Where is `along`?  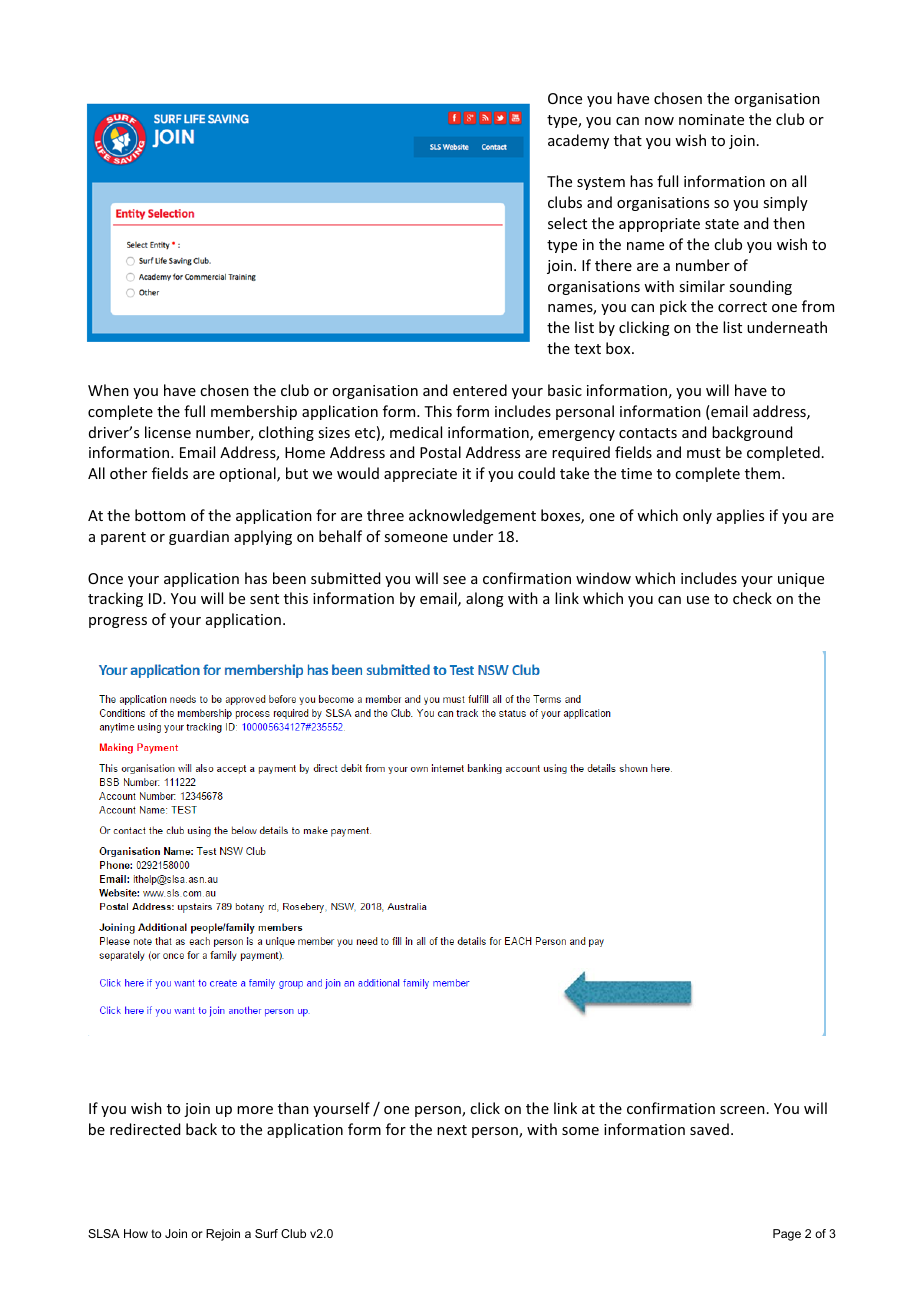
along is located at coordinates (485, 599).
